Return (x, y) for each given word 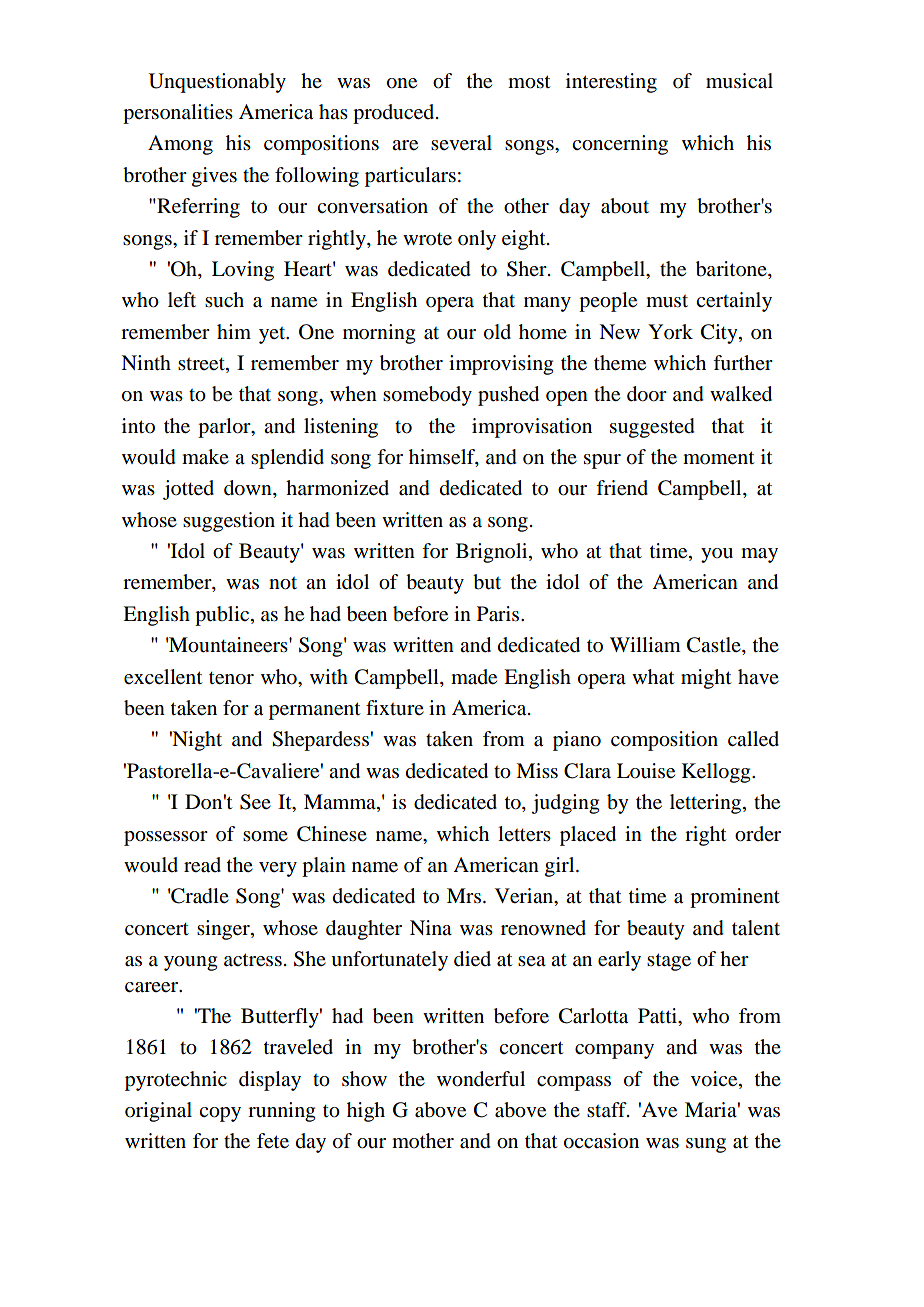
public (222, 616)
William (645, 644)
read (202, 865)
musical (739, 81)
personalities (178, 114)
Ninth (146, 362)
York (670, 332)
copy (220, 1114)
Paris (499, 614)
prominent (735, 898)
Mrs (464, 895)
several (461, 143)
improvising (501, 365)
